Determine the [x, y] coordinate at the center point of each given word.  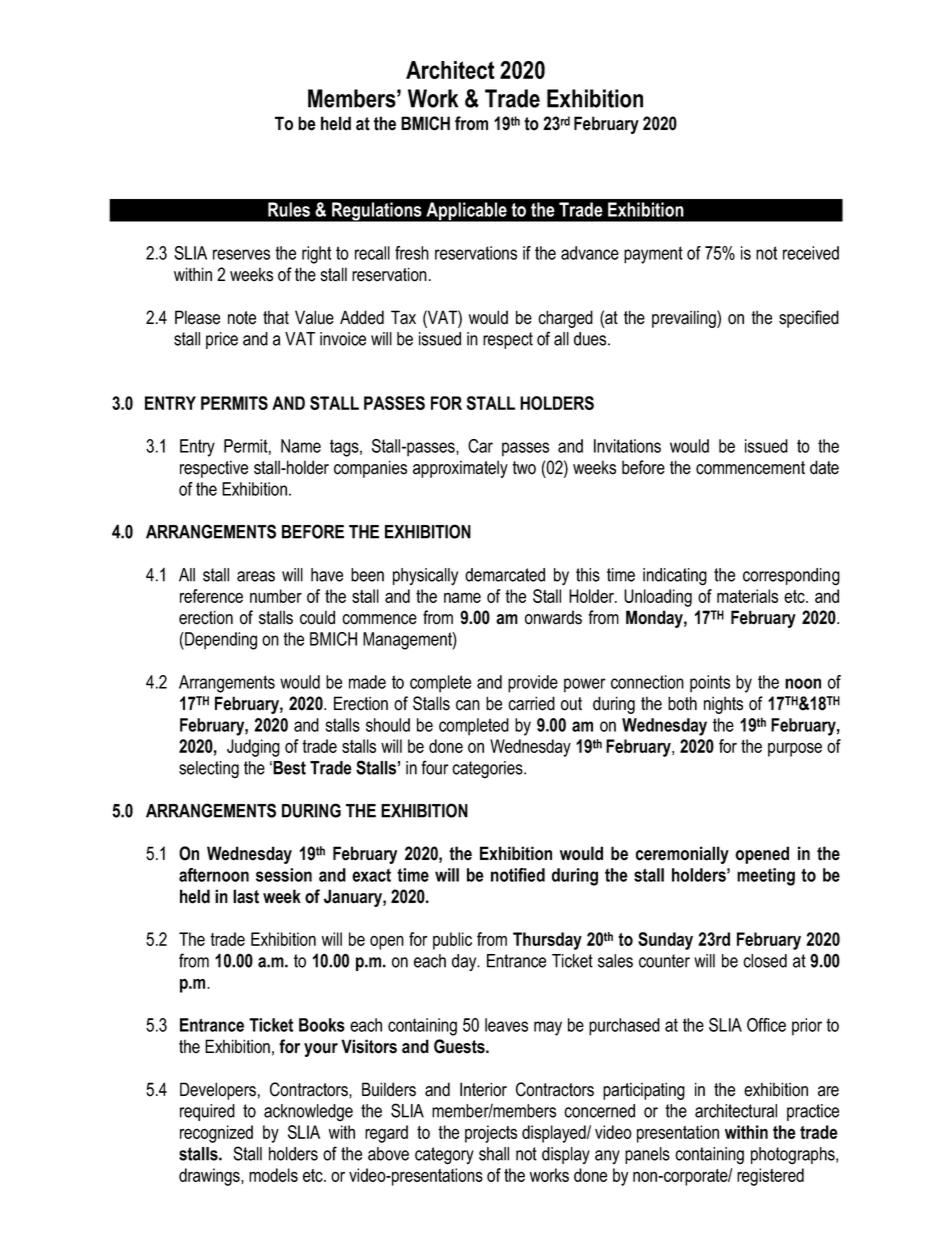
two [524, 468]
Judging [253, 748]
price [222, 340]
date [824, 467]
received [811, 253]
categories [488, 770]
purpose [795, 749]
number [276, 596]
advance [590, 253]
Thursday [547, 941]
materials [747, 596]
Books [322, 1025]
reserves [241, 254]
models [273, 1175]
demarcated [505, 575]
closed [765, 961]
